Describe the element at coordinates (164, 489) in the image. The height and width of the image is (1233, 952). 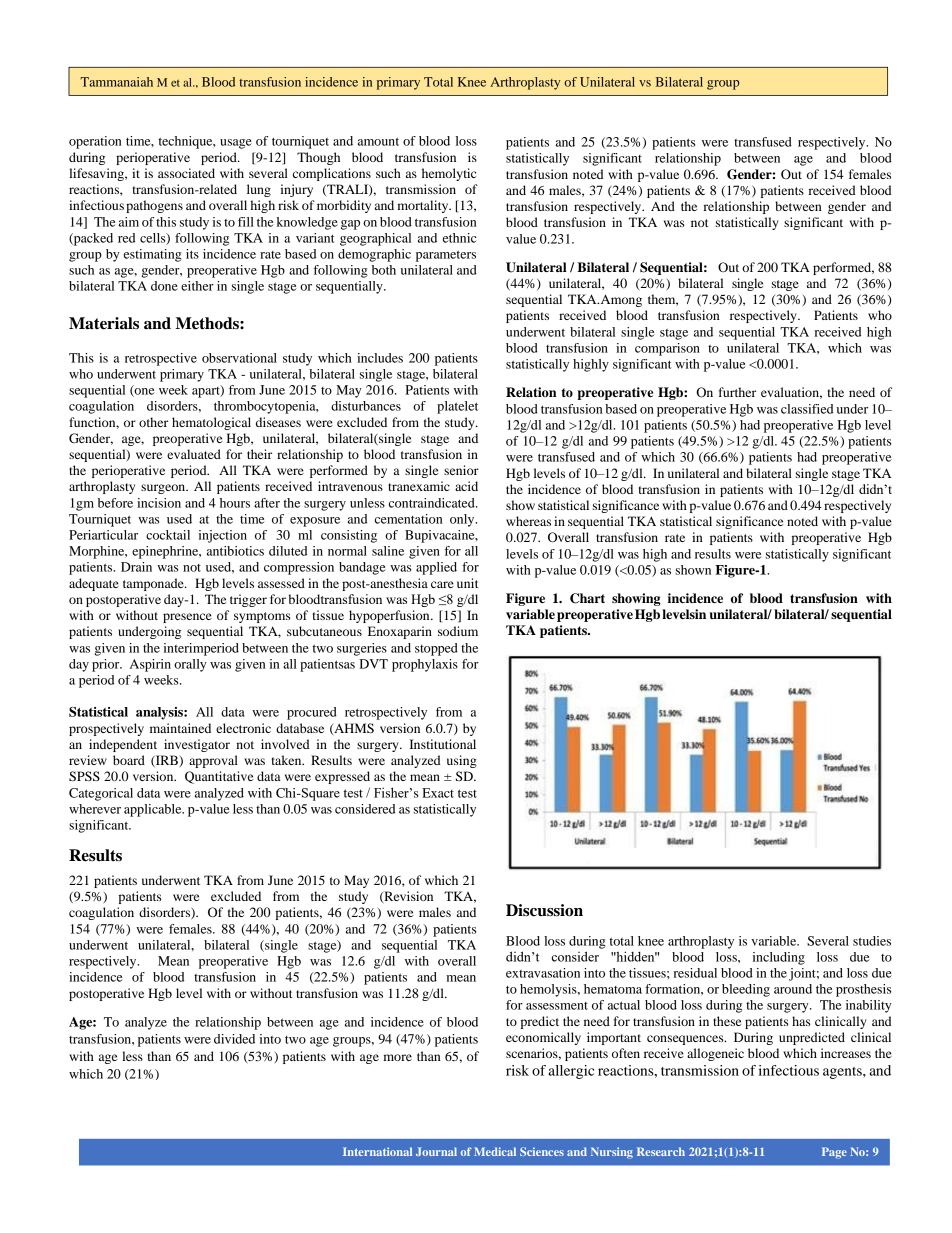
I see `surgeon` at that location.
